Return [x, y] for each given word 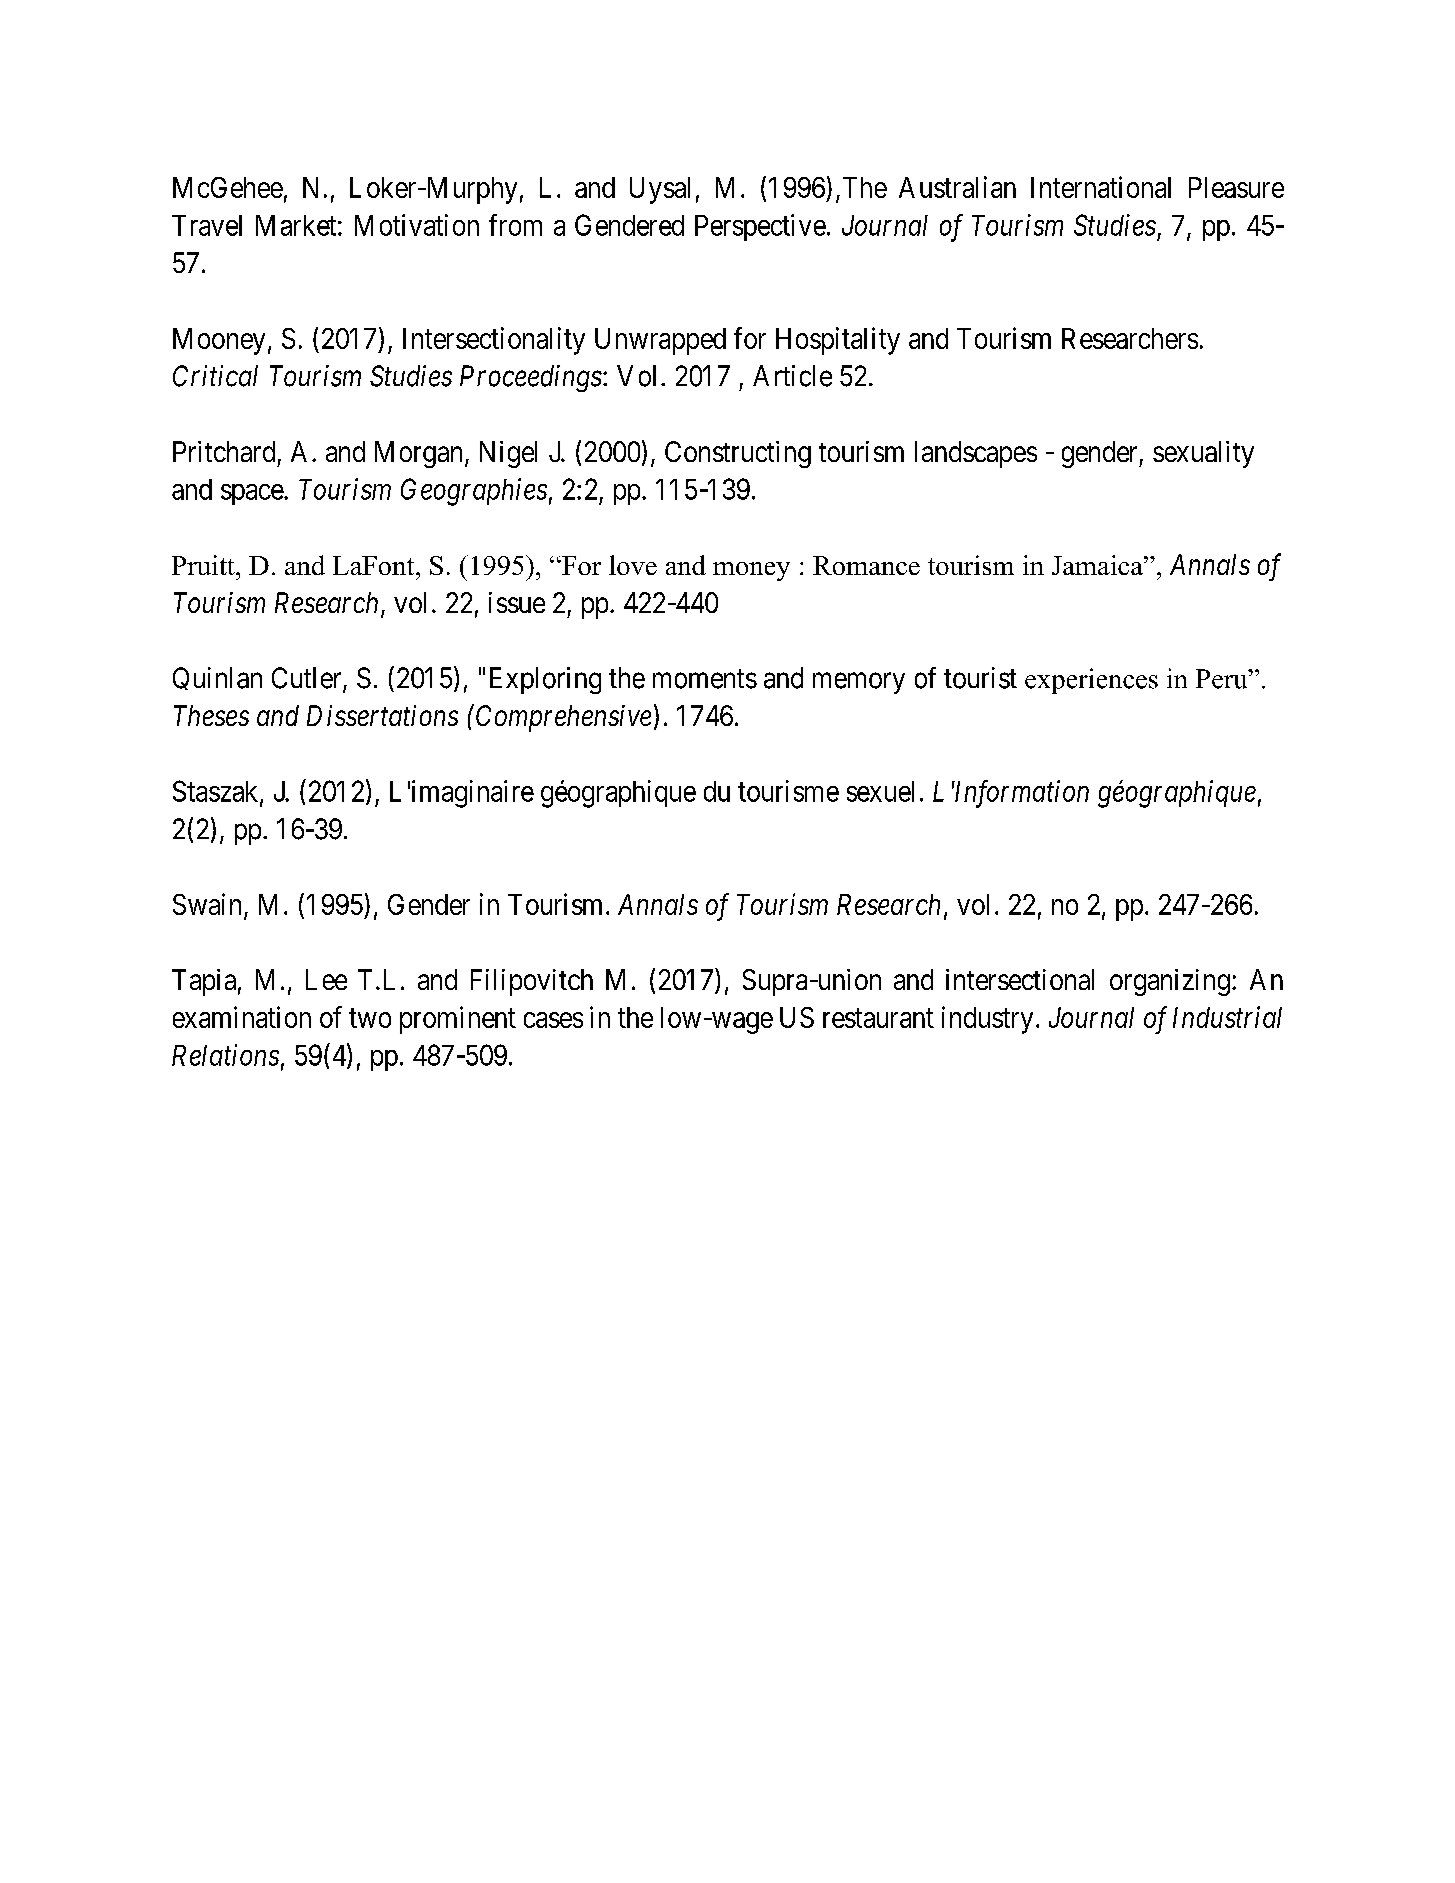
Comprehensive [563, 718]
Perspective [760, 227]
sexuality [1203, 454]
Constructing [738, 454]
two [370, 1018]
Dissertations [382, 715]
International [1101, 187]
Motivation [417, 225]
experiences [1091, 681]
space [253, 494]
